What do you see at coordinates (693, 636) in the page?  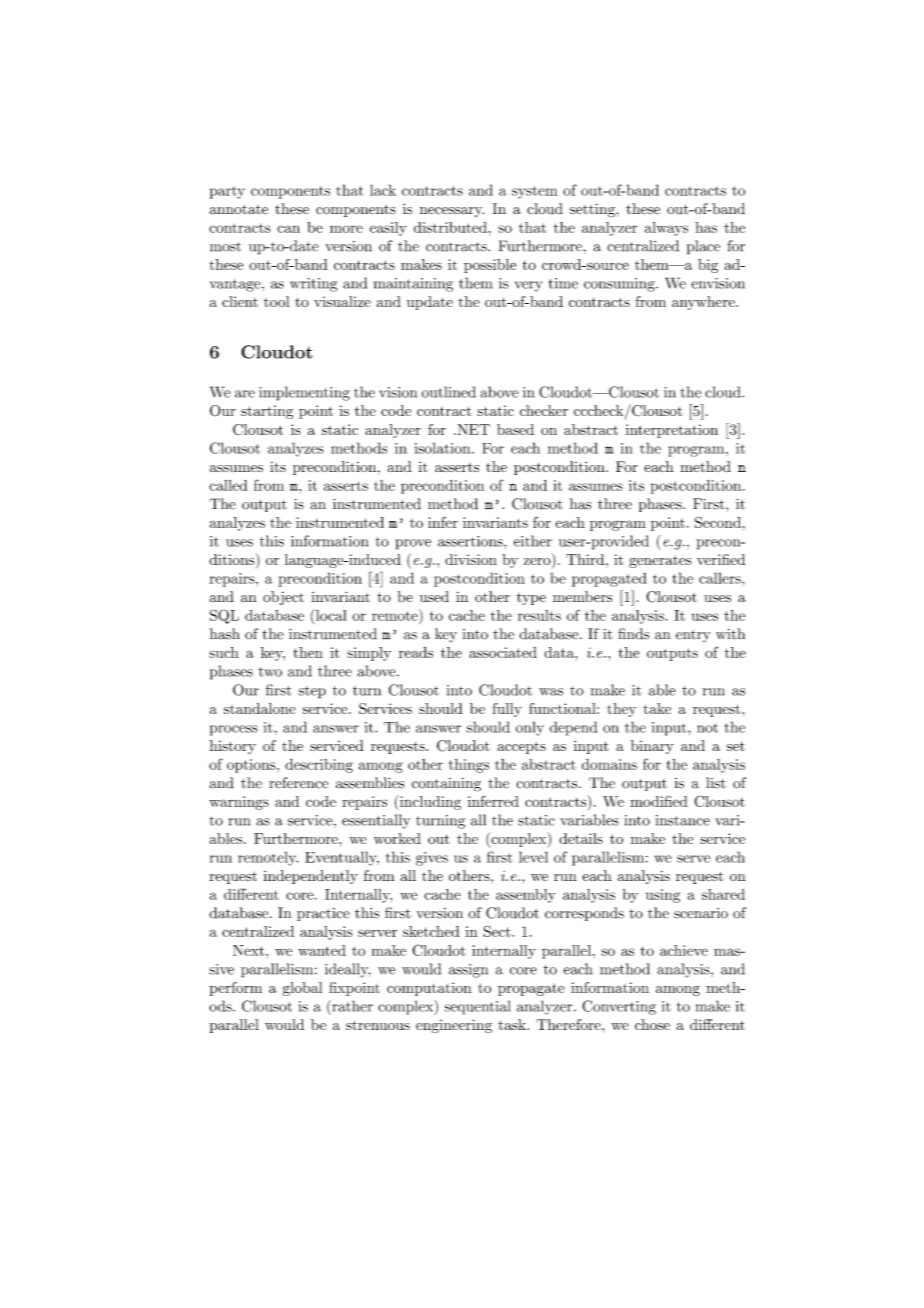 I see `entry` at bounding box center [693, 636].
